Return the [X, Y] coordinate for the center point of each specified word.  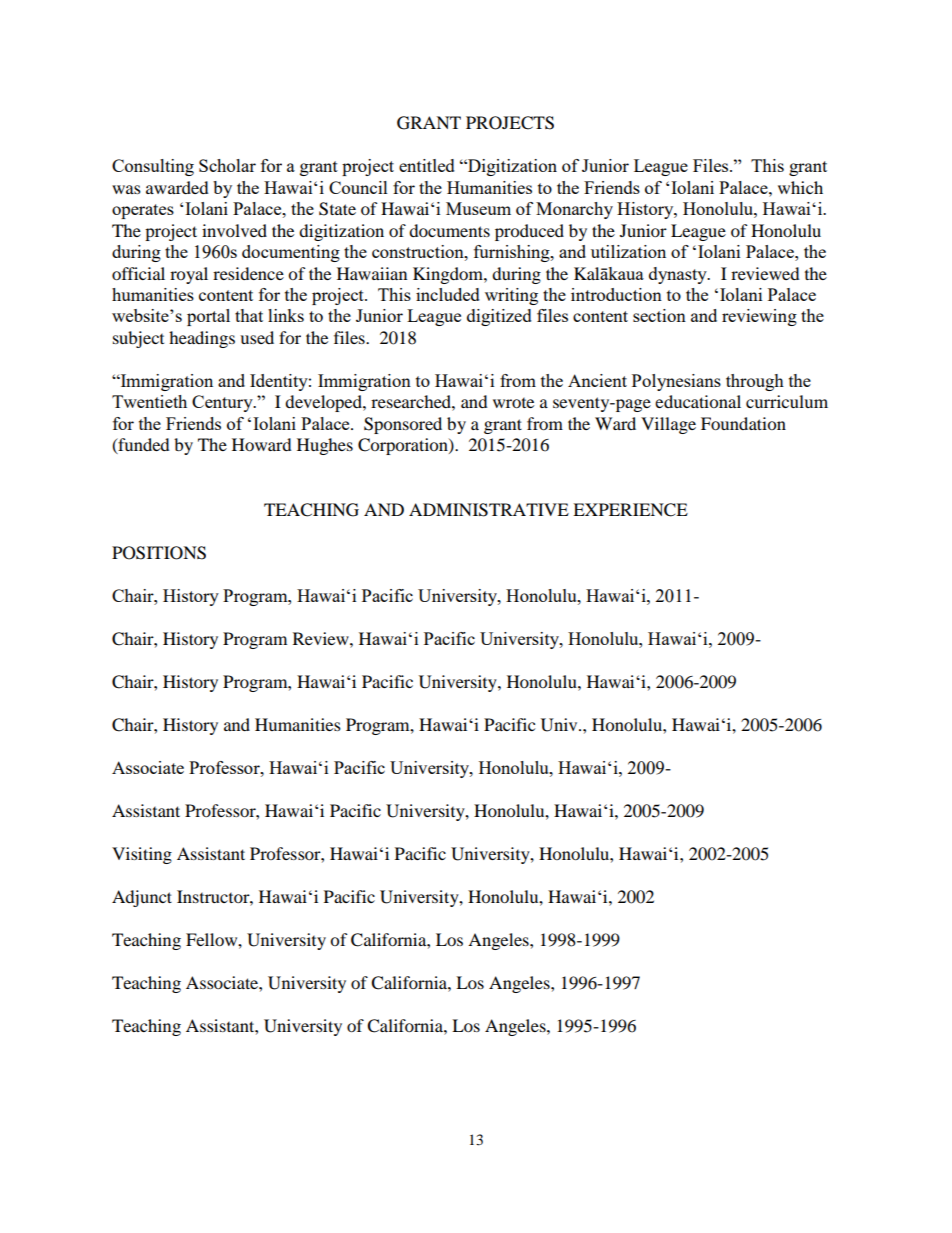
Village [668, 425]
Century [223, 403]
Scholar [227, 165]
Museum [478, 208]
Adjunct [142, 898]
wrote [513, 403]
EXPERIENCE [630, 510]
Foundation [743, 423]
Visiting [142, 855]
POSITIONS [159, 553]
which [800, 187]
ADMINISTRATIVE [489, 510]
